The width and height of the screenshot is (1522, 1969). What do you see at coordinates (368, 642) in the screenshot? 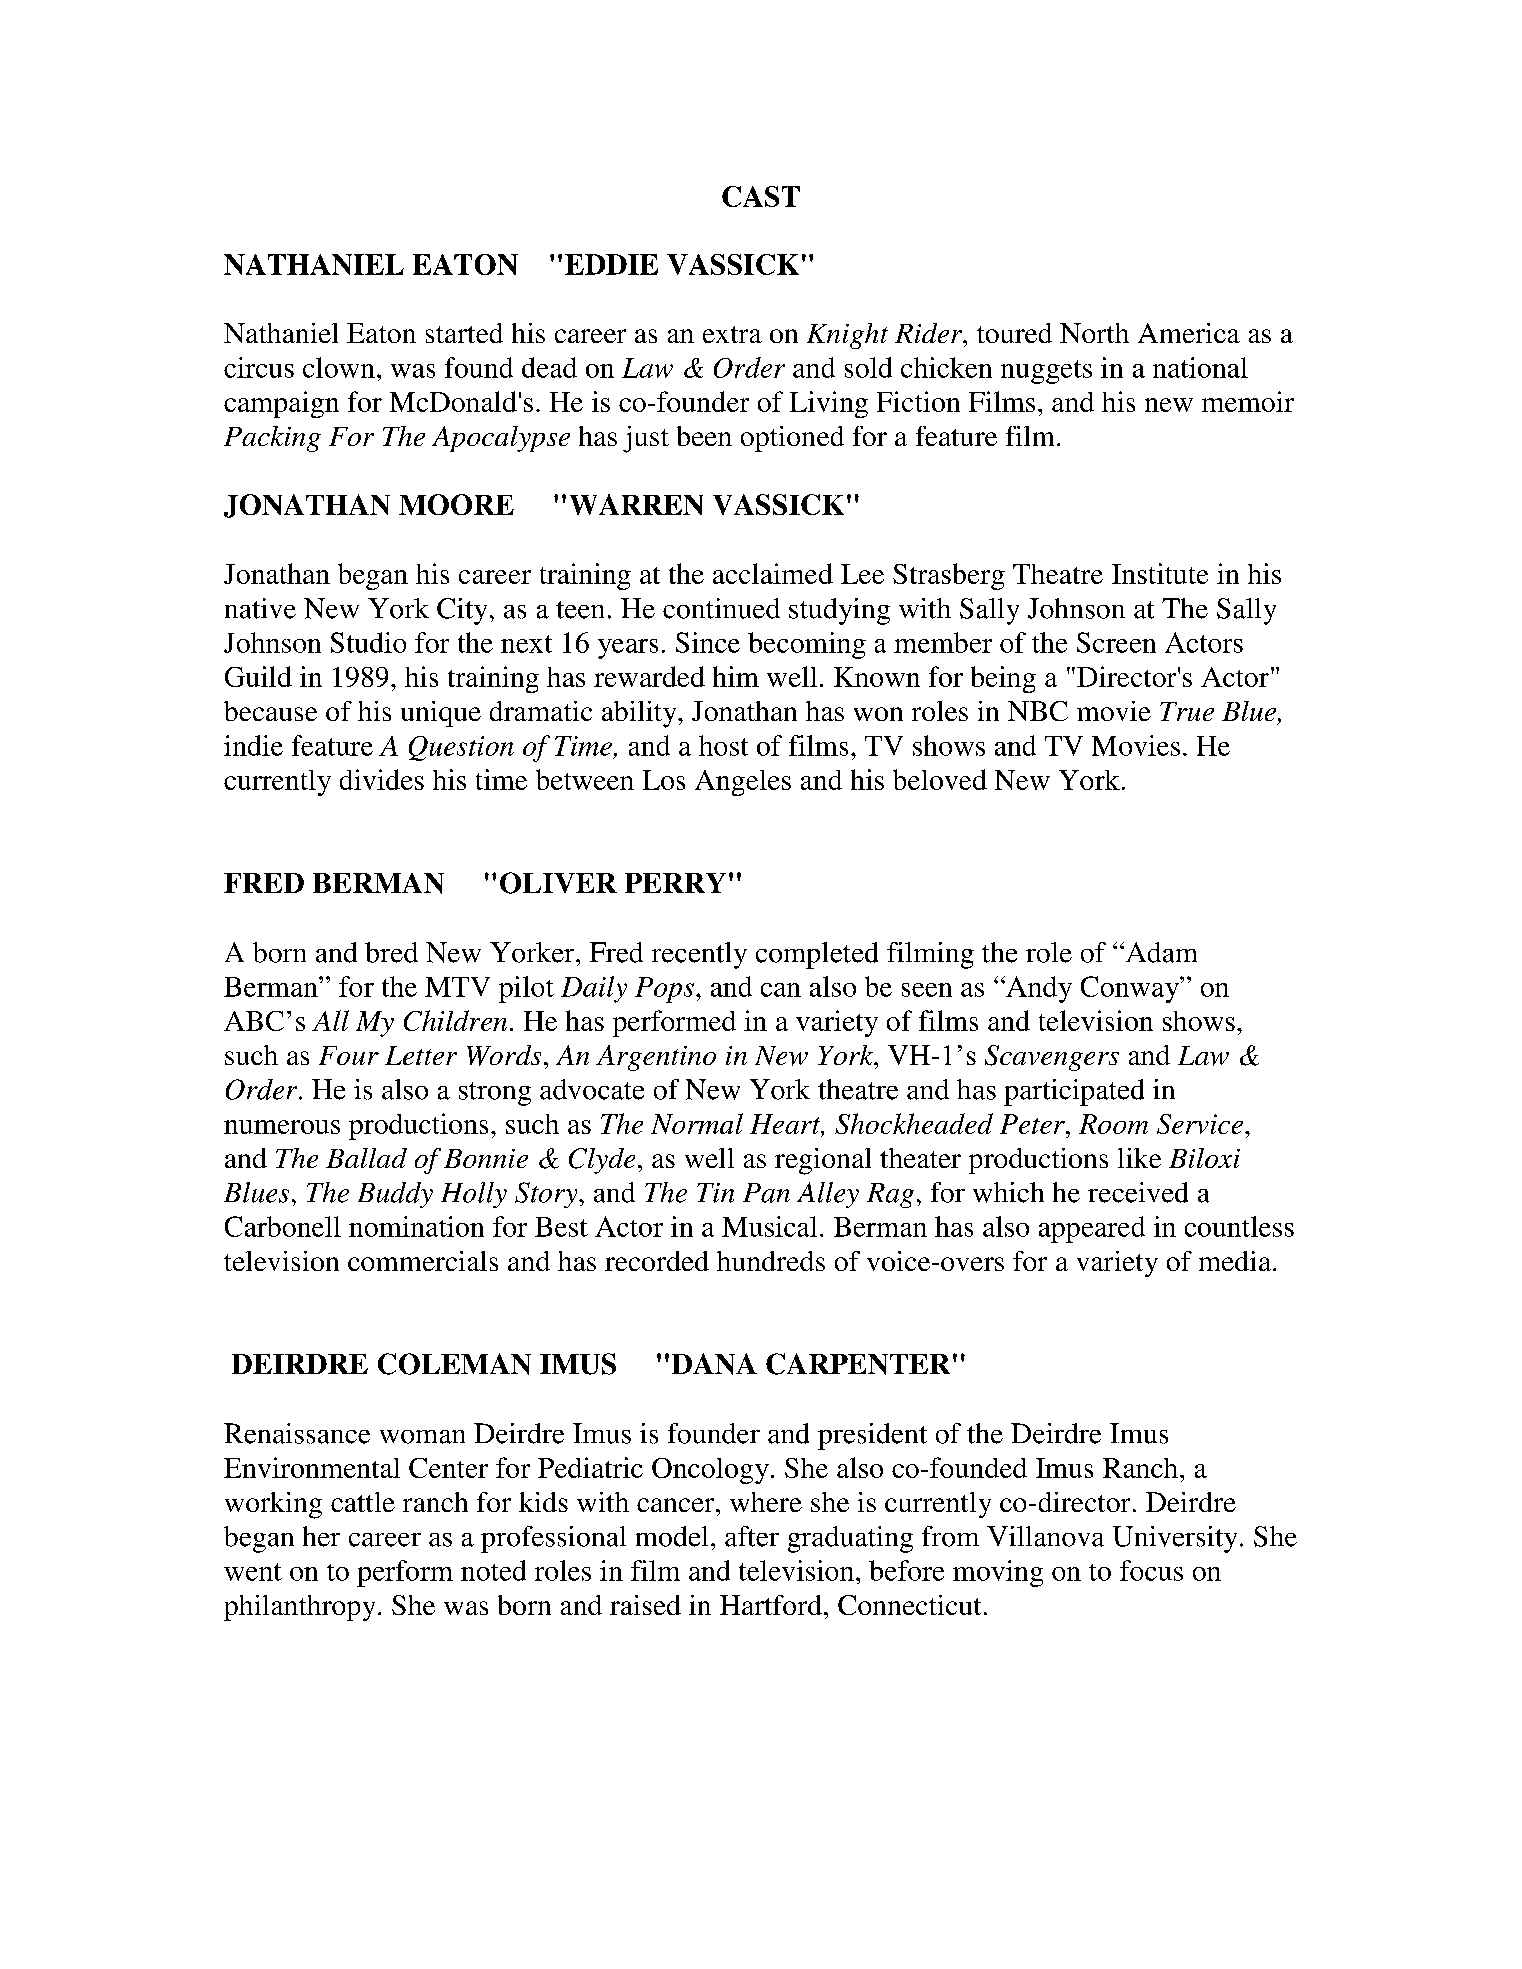
I see `Studio` at bounding box center [368, 642].
